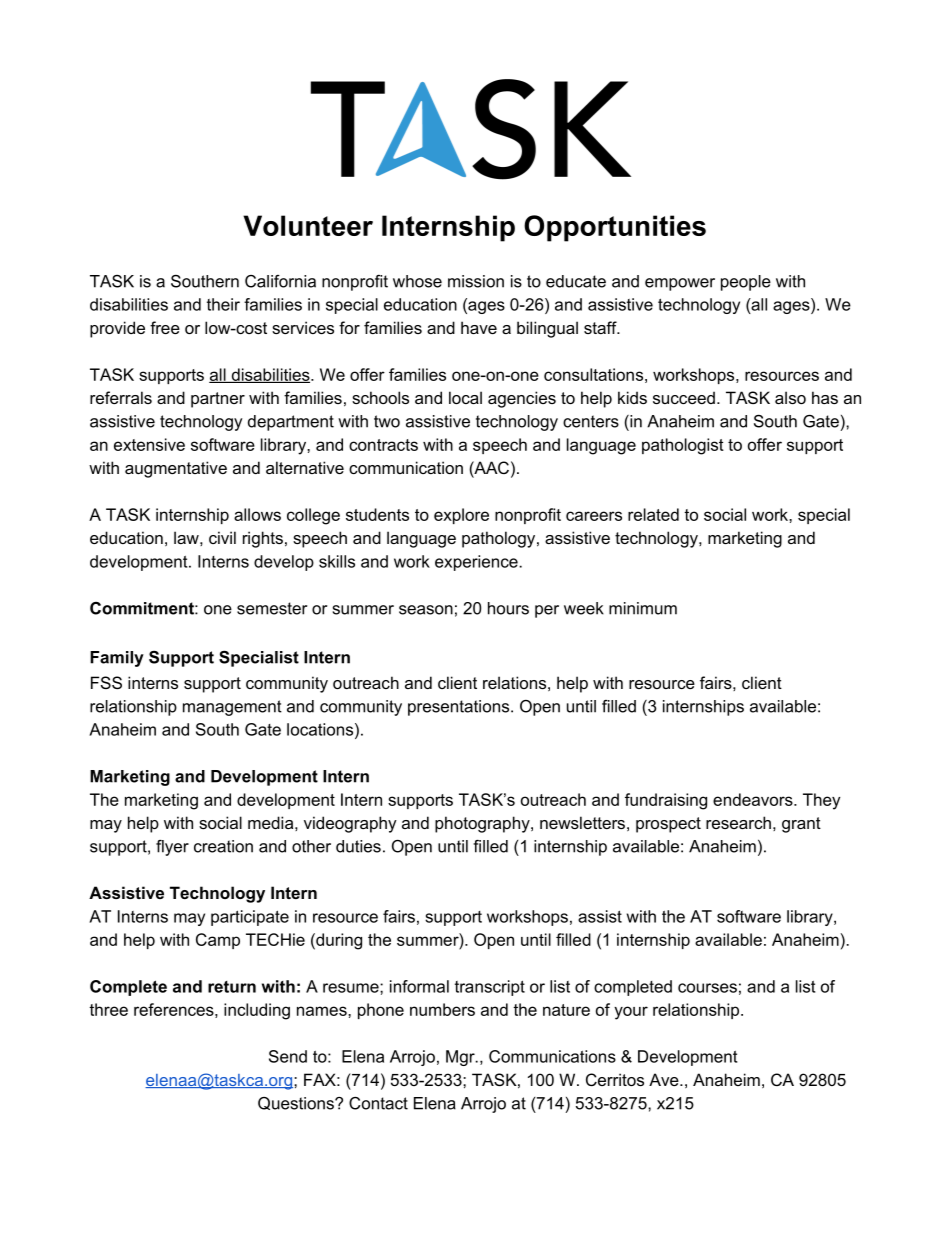  What do you see at coordinates (683, 446) in the page?
I see `pathologist` at bounding box center [683, 446].
